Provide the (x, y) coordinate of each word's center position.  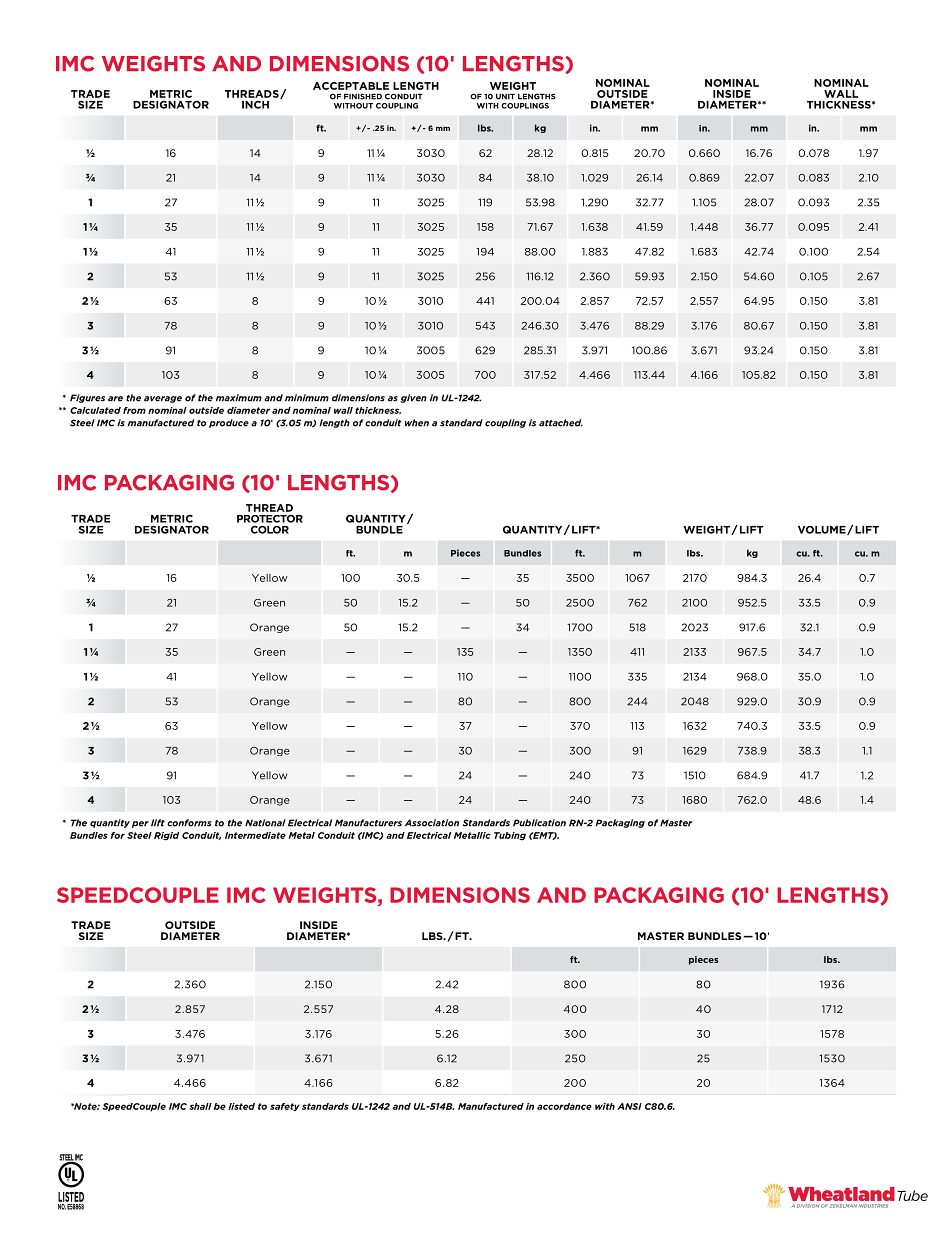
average (163, 399)
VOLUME (823, 530)
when (417, 423)
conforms (189, 823)
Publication (539, 823)
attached (561, 423)
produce (229, 423)
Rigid (166, 836)
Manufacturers (368, 823)
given (414, 398)
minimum (307, 398)
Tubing (510, 836)
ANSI (629, 1106)
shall (200, 1106)
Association (432, 823)
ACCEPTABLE (351, 86)
